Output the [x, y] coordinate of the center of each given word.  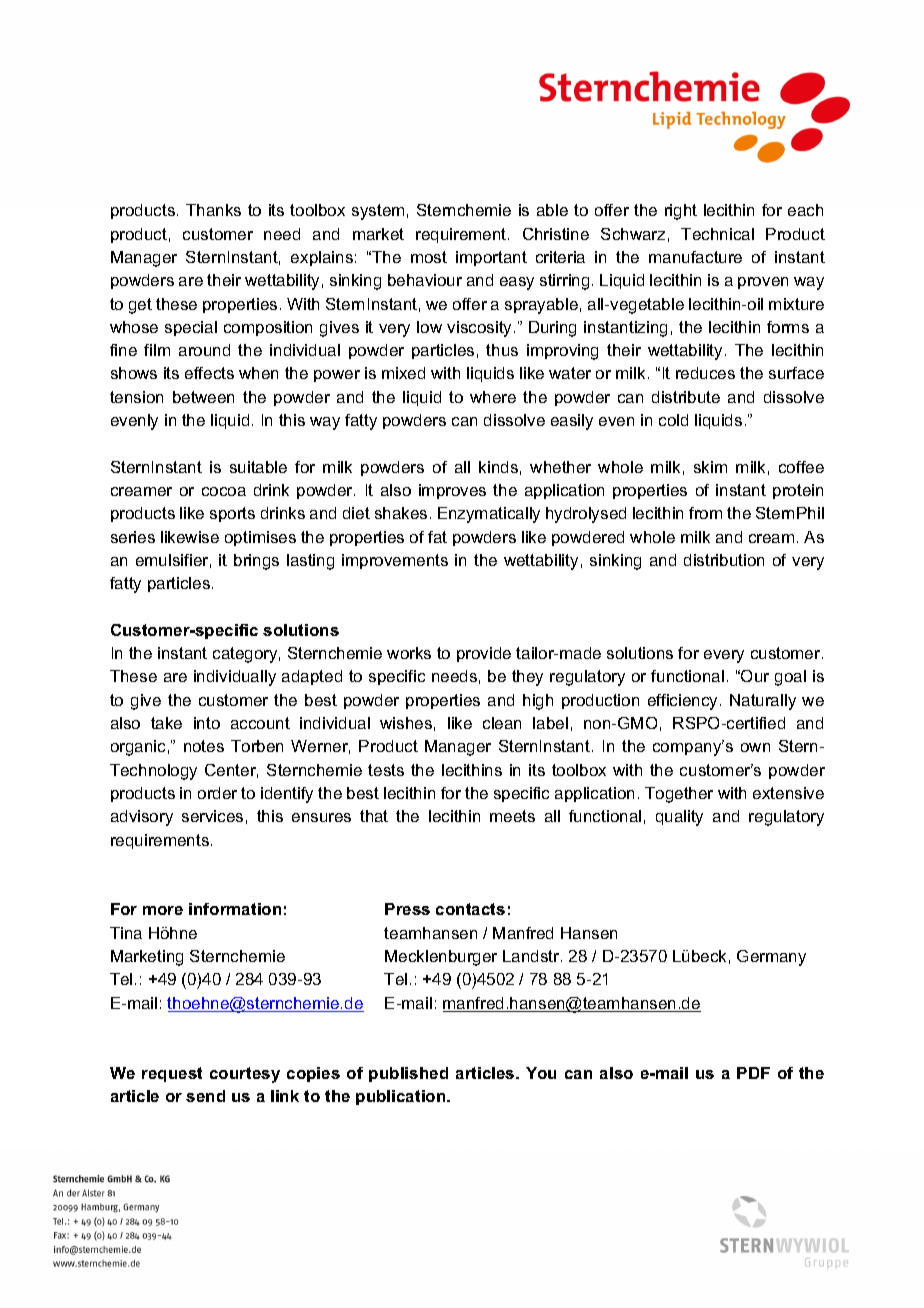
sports [232, 514]
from [705, 513]
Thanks [213, 210]
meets [512, 816]
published [408, 1074]
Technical [717, 234]
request [172, 1074]
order [217, 793]
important [491, 258]
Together [679, 795]
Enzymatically [489, 515]
